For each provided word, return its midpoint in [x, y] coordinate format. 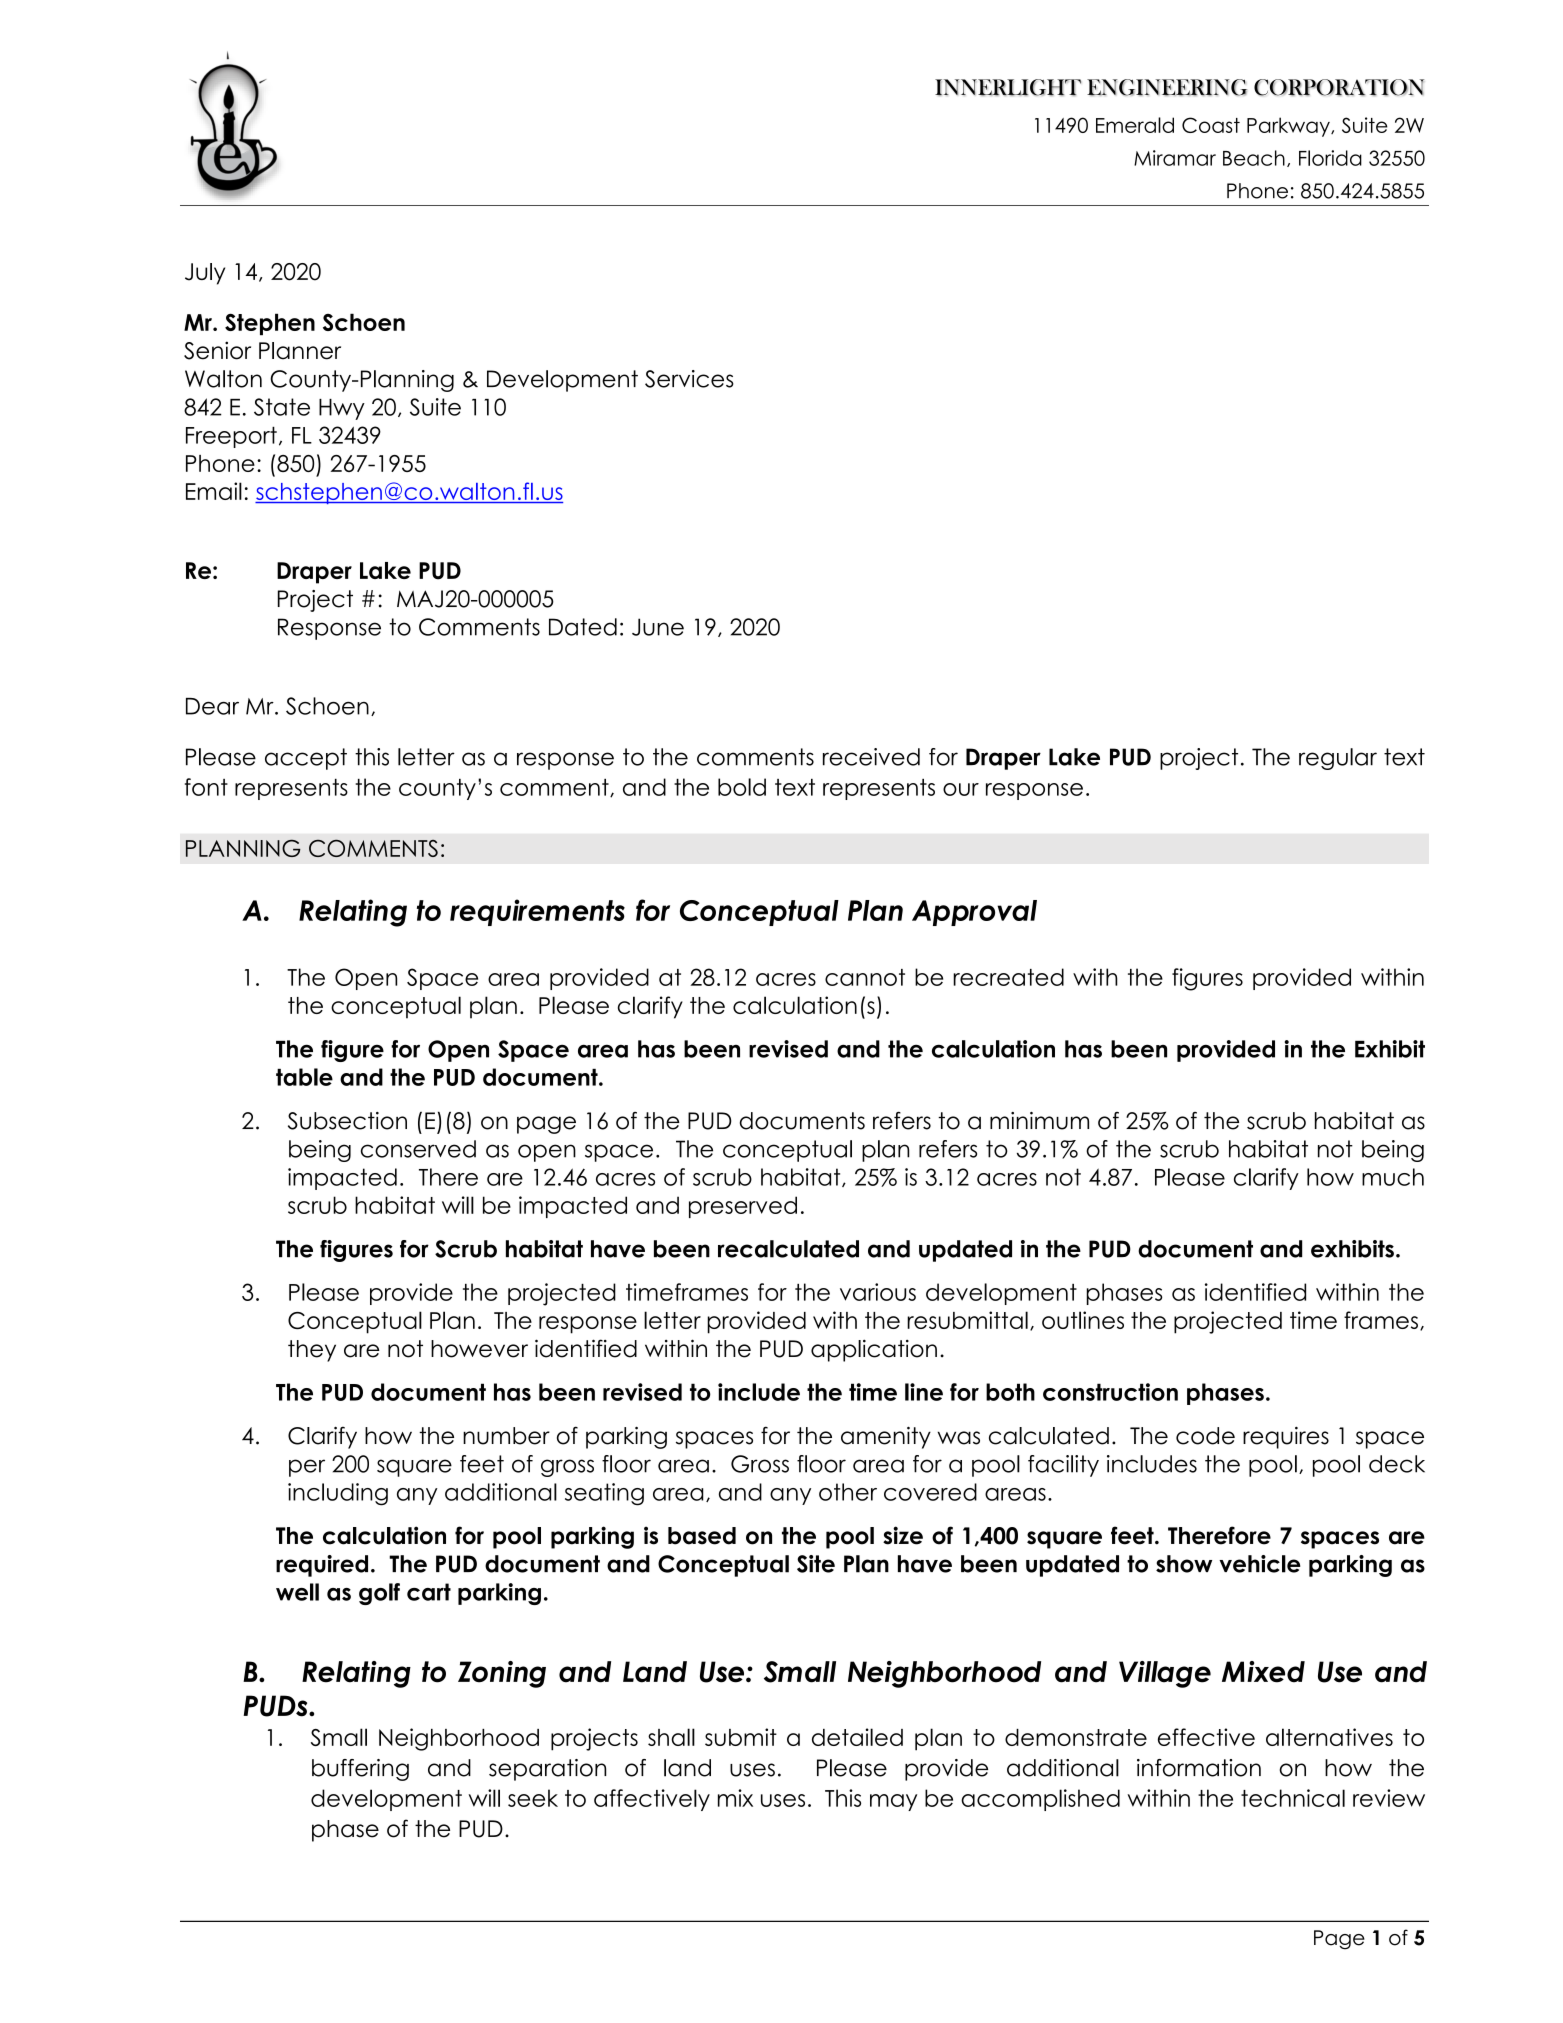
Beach [1254, 158]
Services [689, 379]
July [205, 274]
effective [1206, 1737]
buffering [360, 1770]
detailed [857, 1737]
